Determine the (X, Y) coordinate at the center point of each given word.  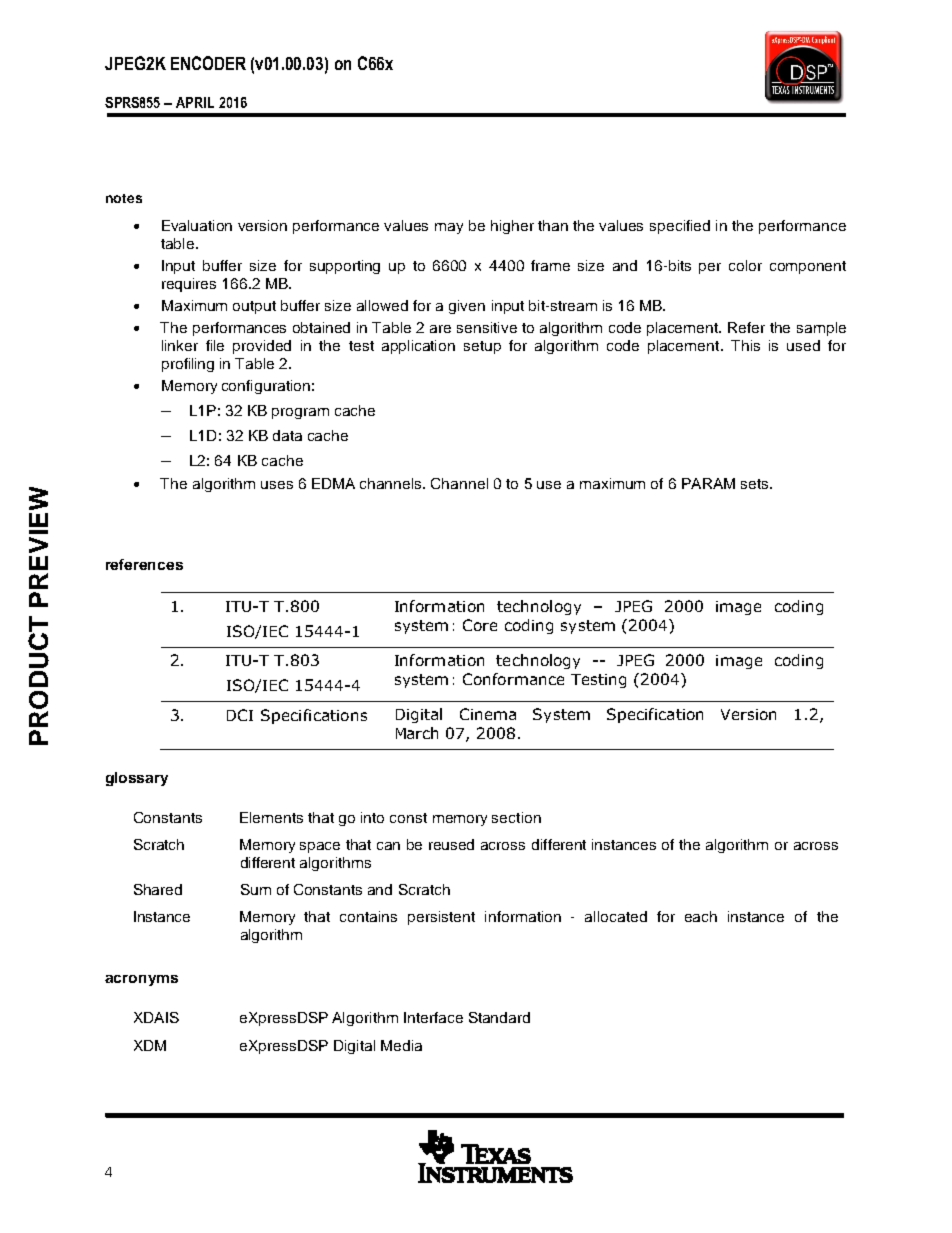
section (516, 817)
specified (680, 227)
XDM (150, 1045)
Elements (271, 817)
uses (277, 485)
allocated (616, 916)
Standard (499, 1017)
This (745, 345)
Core (480, 625)
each (701, 916)
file (215, 345)
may (449, 228)
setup (482, 347)
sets (756, 484)
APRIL (195, 102)
